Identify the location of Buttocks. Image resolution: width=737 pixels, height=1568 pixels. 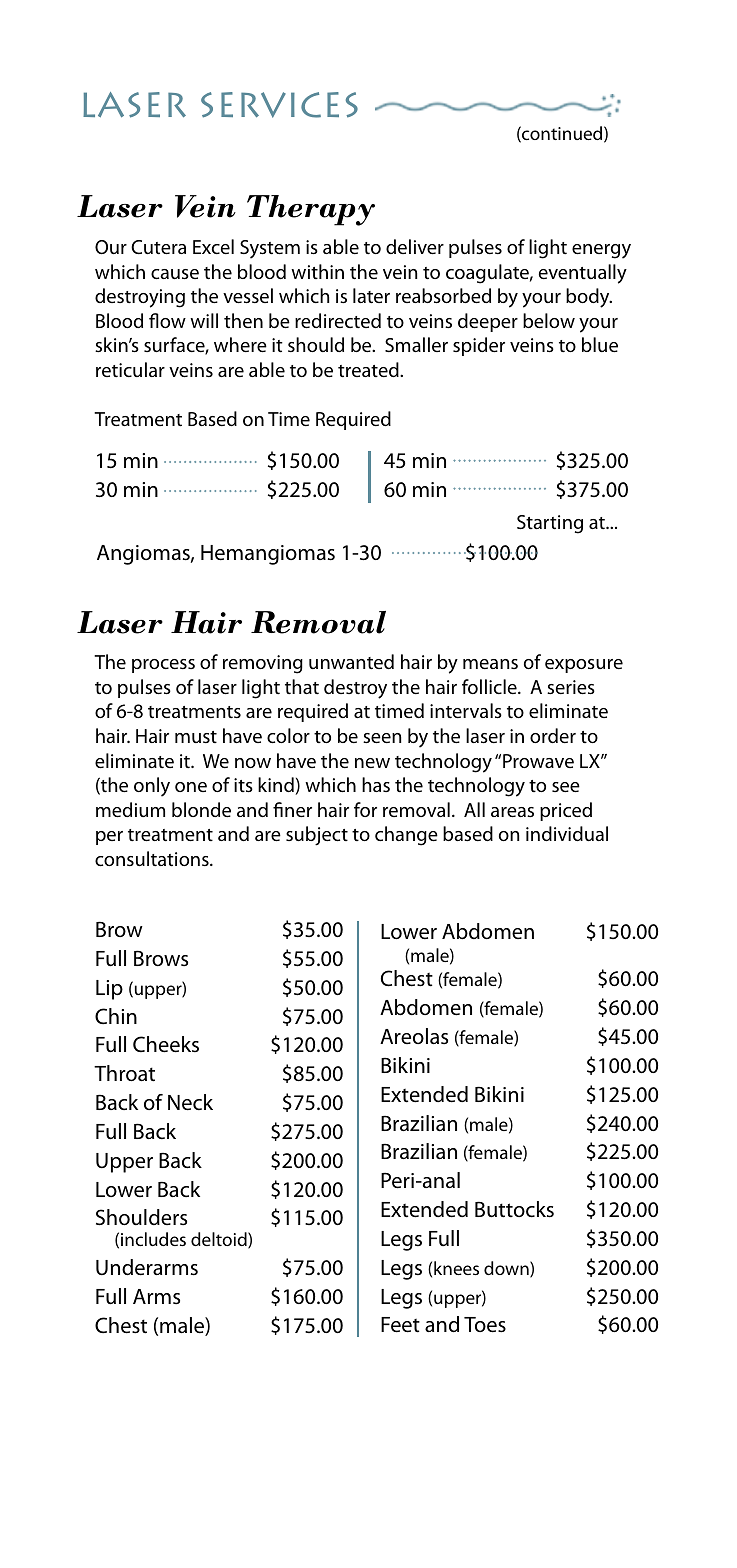
(514, 1209).
